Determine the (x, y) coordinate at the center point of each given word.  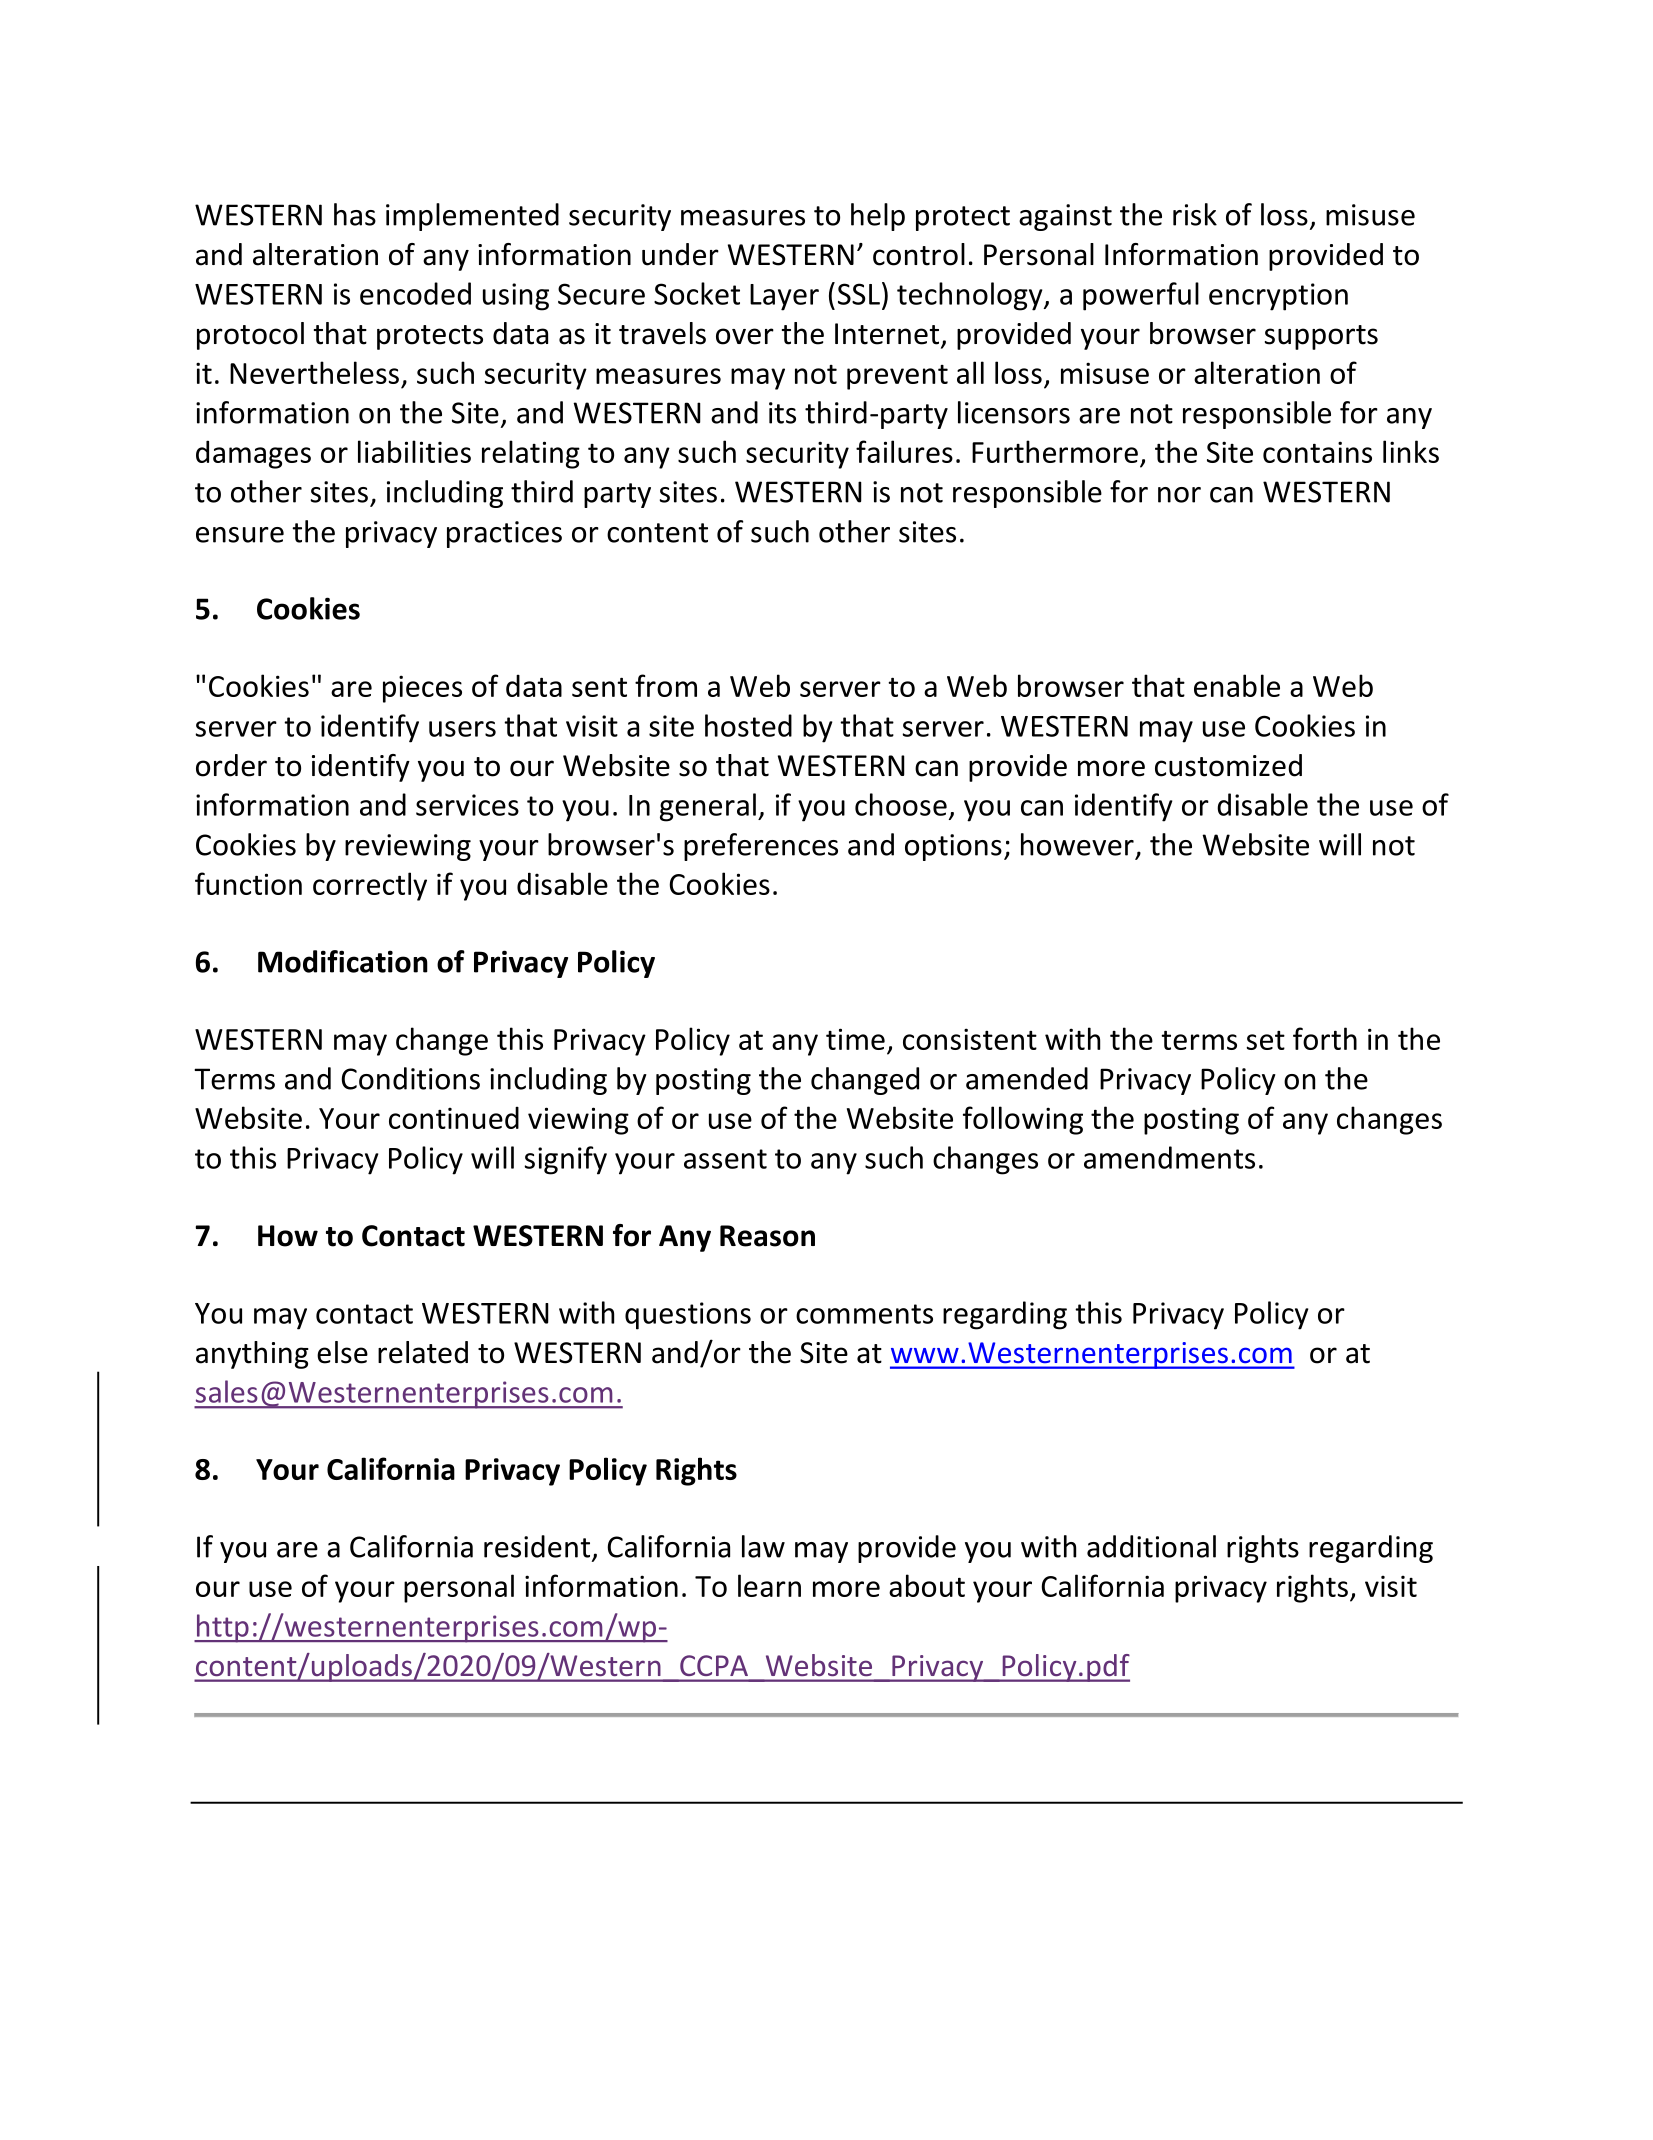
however (1077, 844)
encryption (1278, 297)
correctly (370, 886)
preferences (761, 847)
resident (537, 1546)
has (355, 214)
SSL (859, 294)
